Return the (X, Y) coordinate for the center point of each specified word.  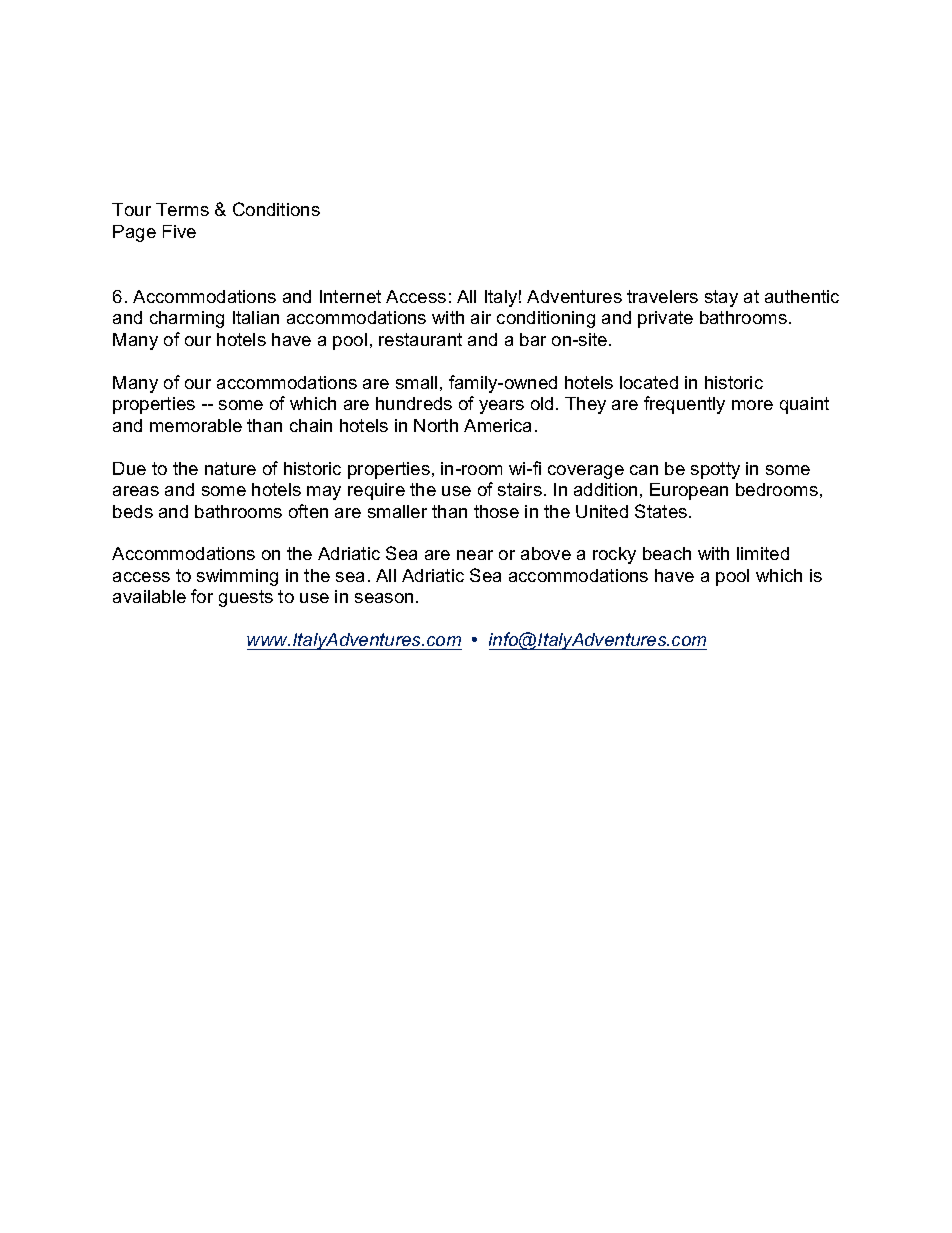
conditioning (546, 319)
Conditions (276, 209)
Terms (182, 209)
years (501, 407)
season (384, 598)
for (202, 596)
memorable (196, 425)
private (665, 319)
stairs (520, 489)
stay (721, 298)
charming (187, 319)
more (752, 405)
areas (136, 491)
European (689, 491)
